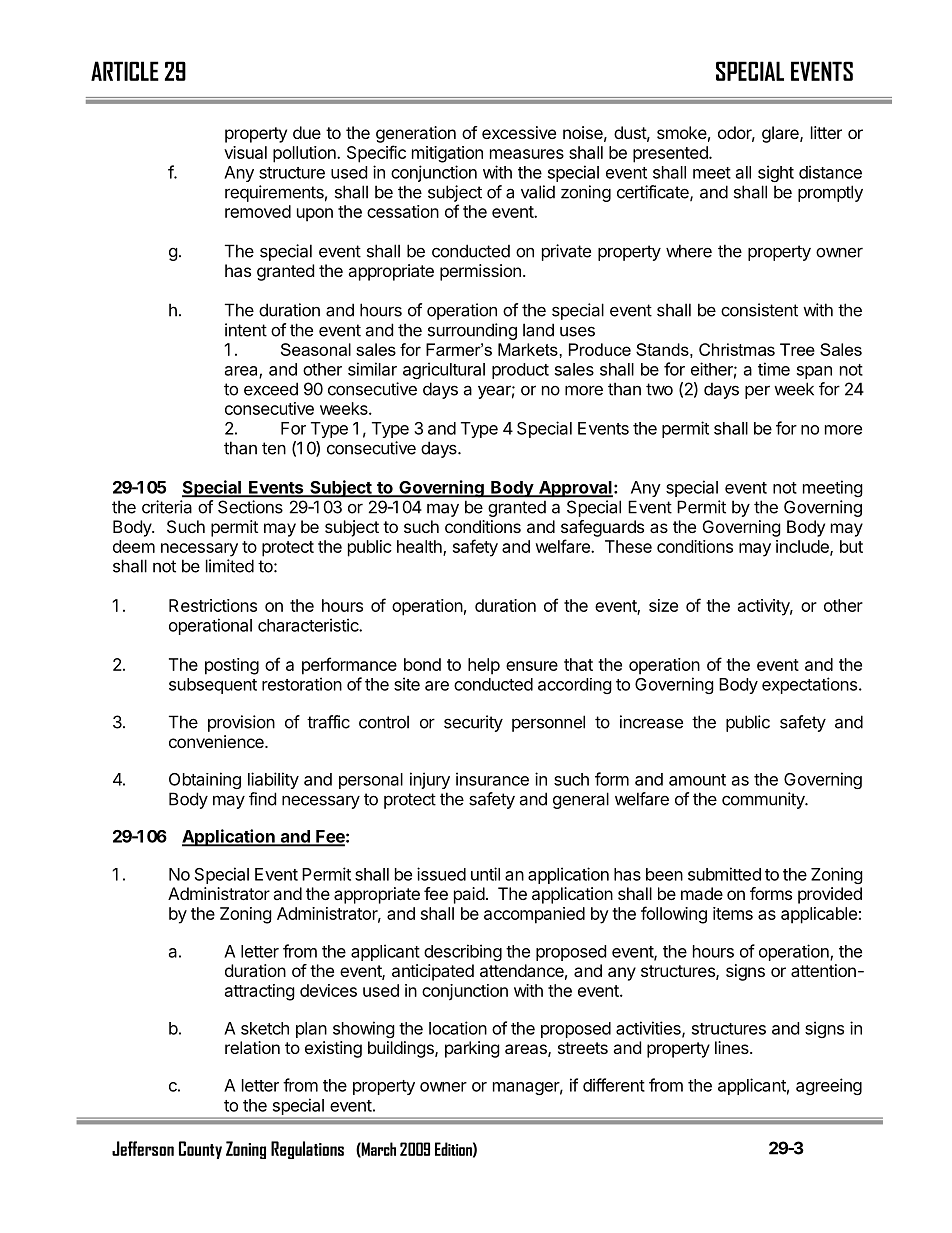 The width and height of the image is (952, 1233). Describe the element at coordinates (759, 310) in the image. I see `consistent` at that location.
